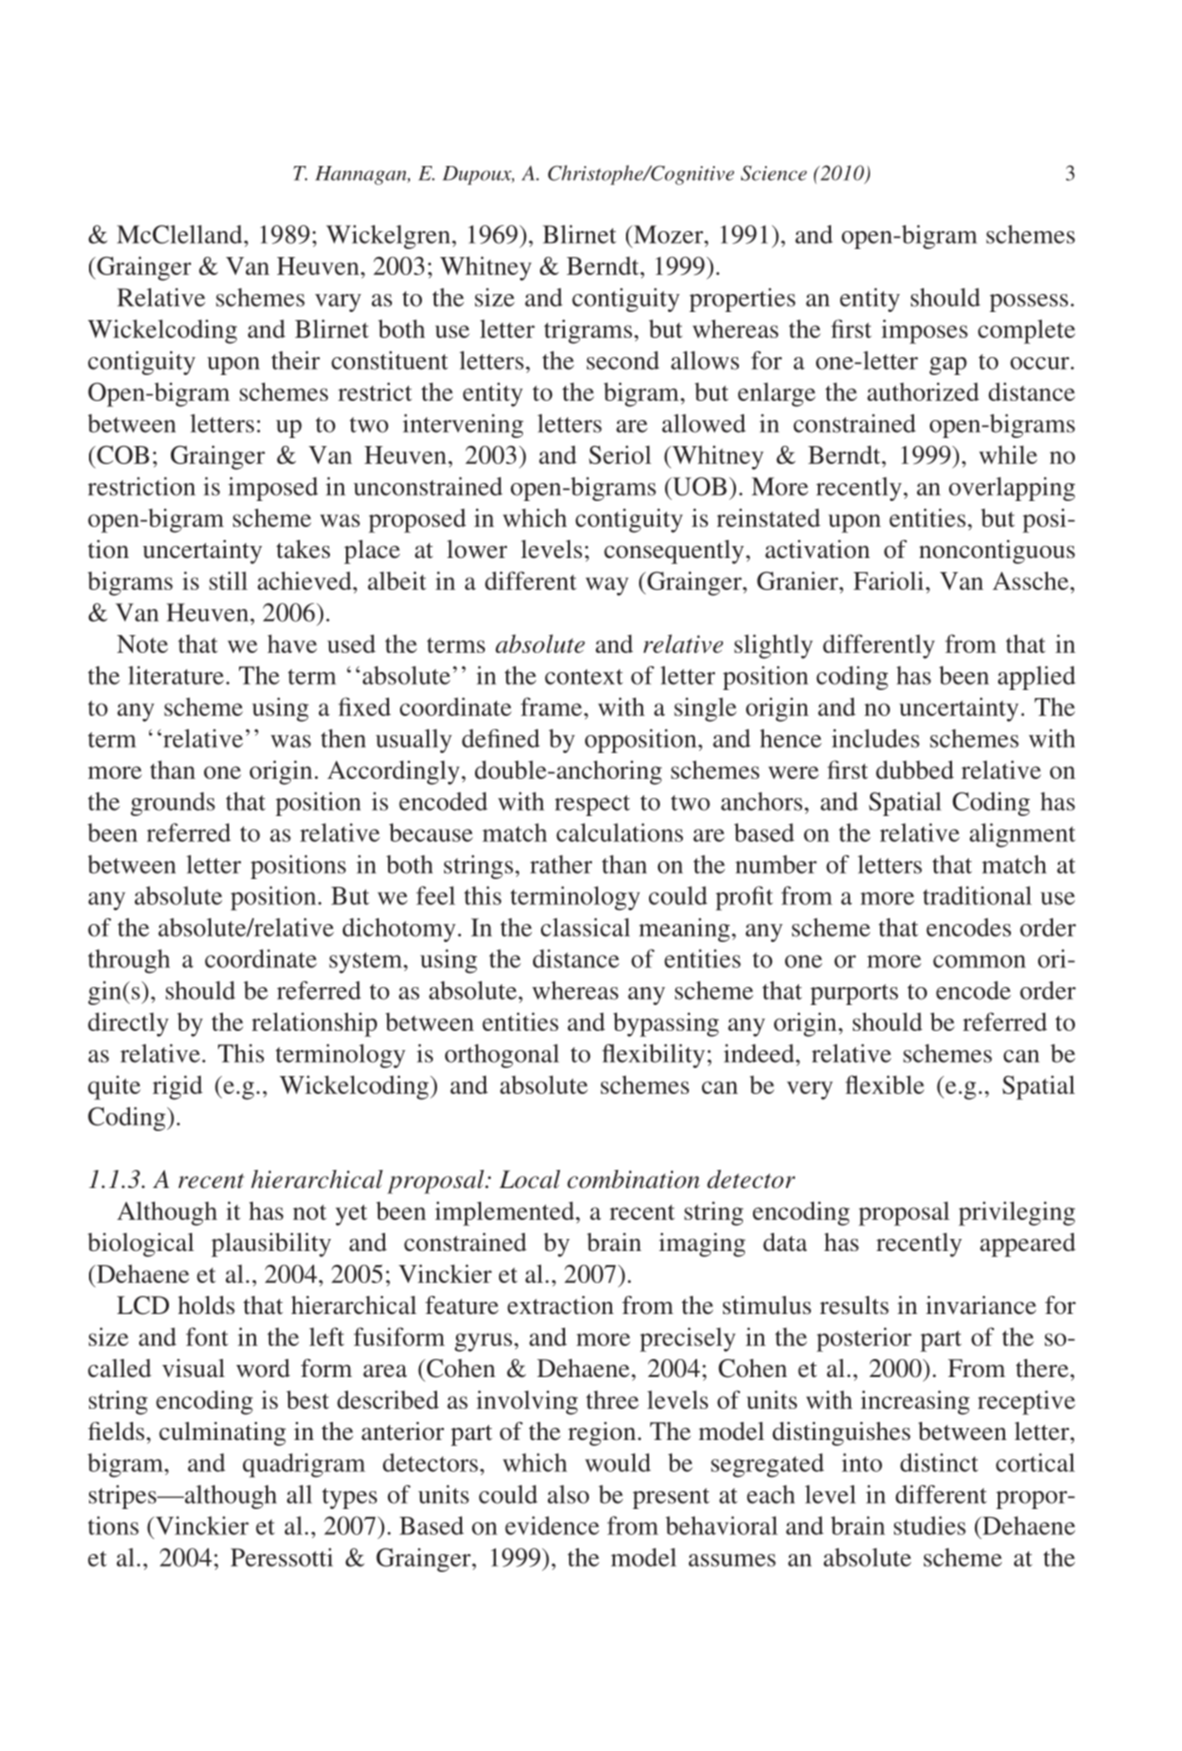 Image resolution: width=1182 pixels, height=1751 pixels. I want to click on privileging, so click(1017, 1213).
